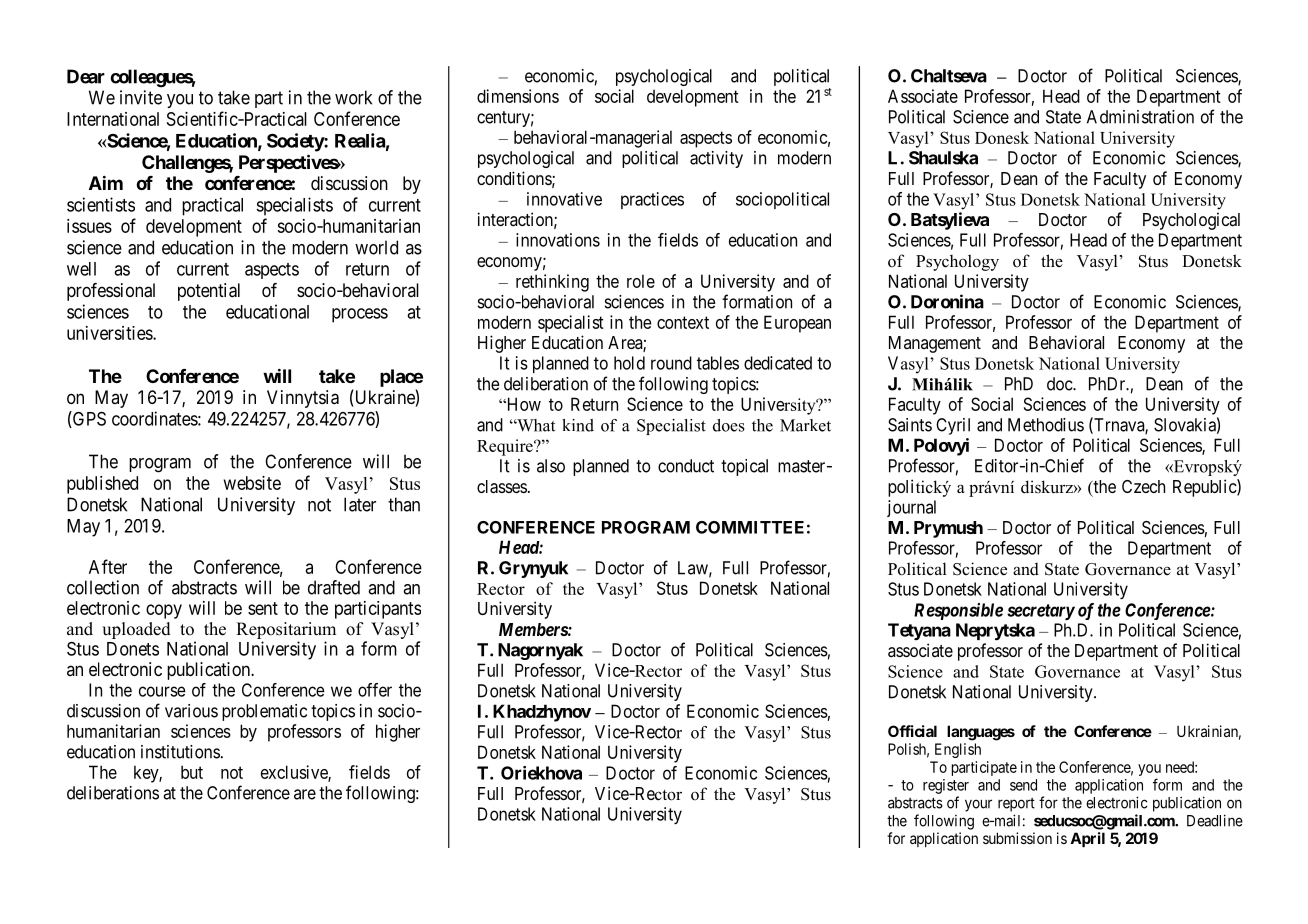 The width and height of the image is (1308, 924). I want to click on universities, so click(110, 333).
